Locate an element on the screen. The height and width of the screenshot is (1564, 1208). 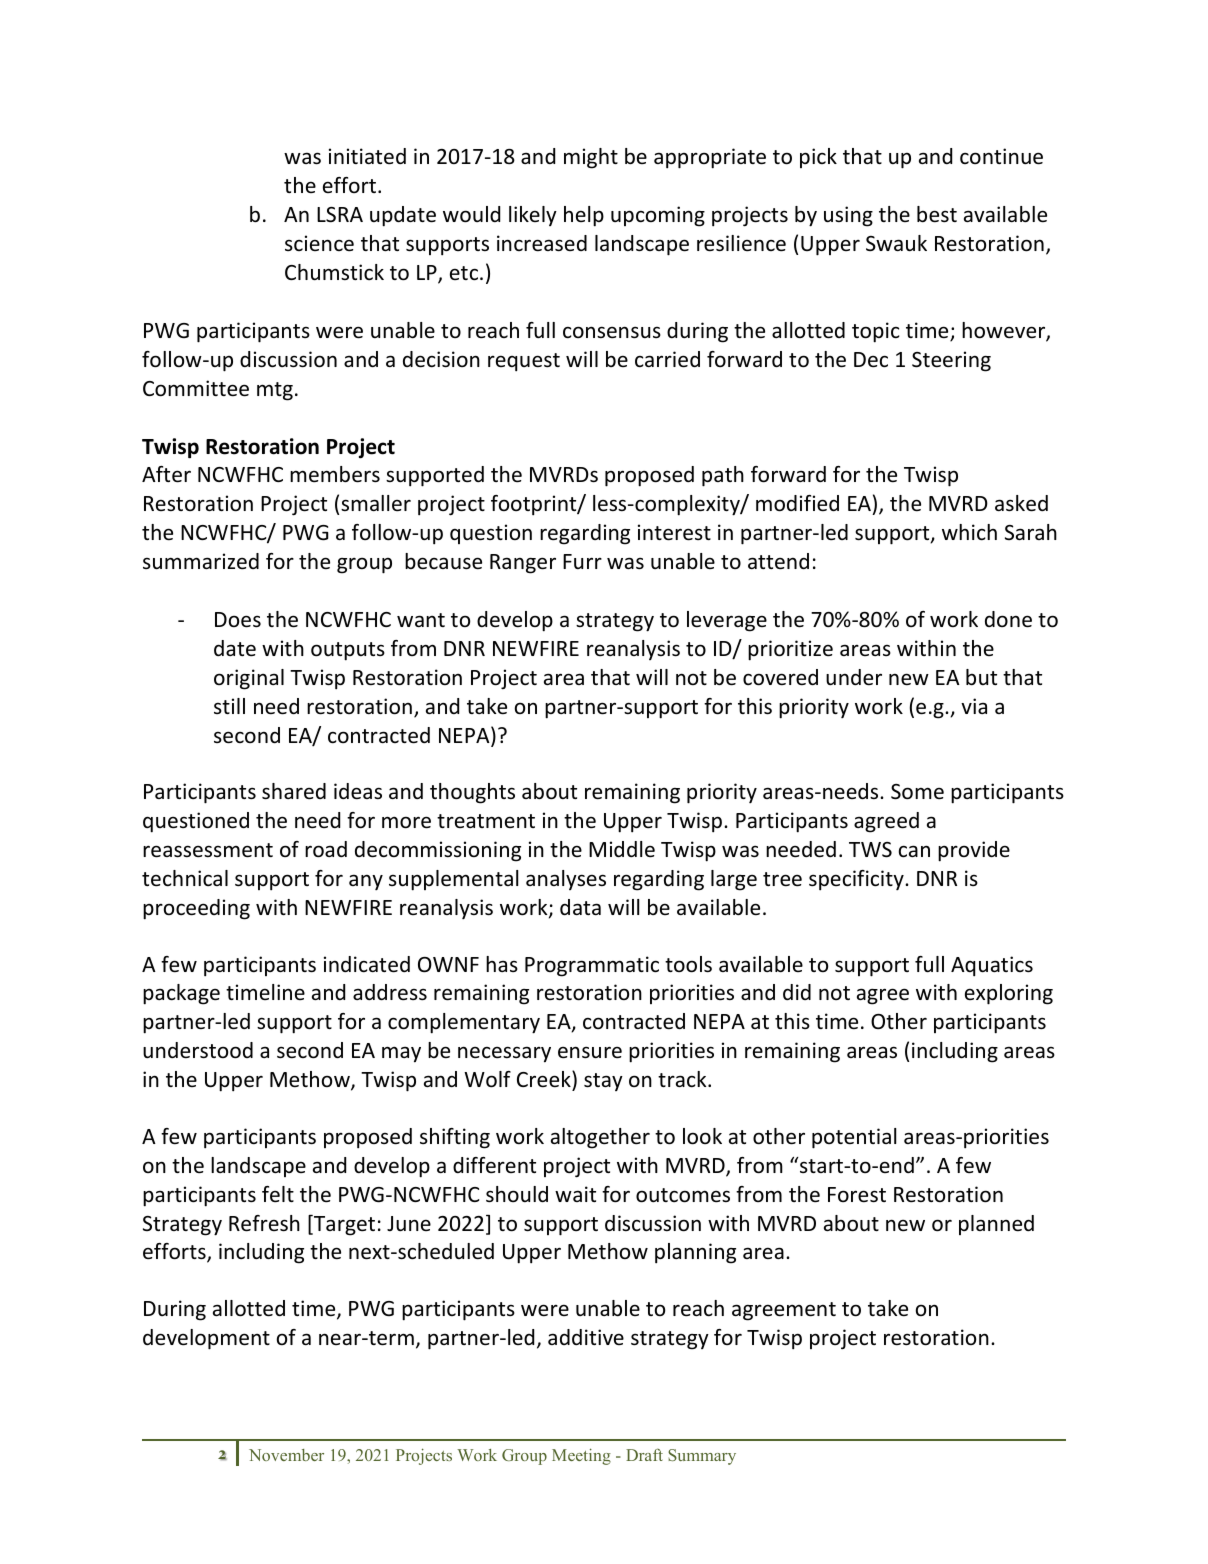
November is located at coordinates (286, 1455).
